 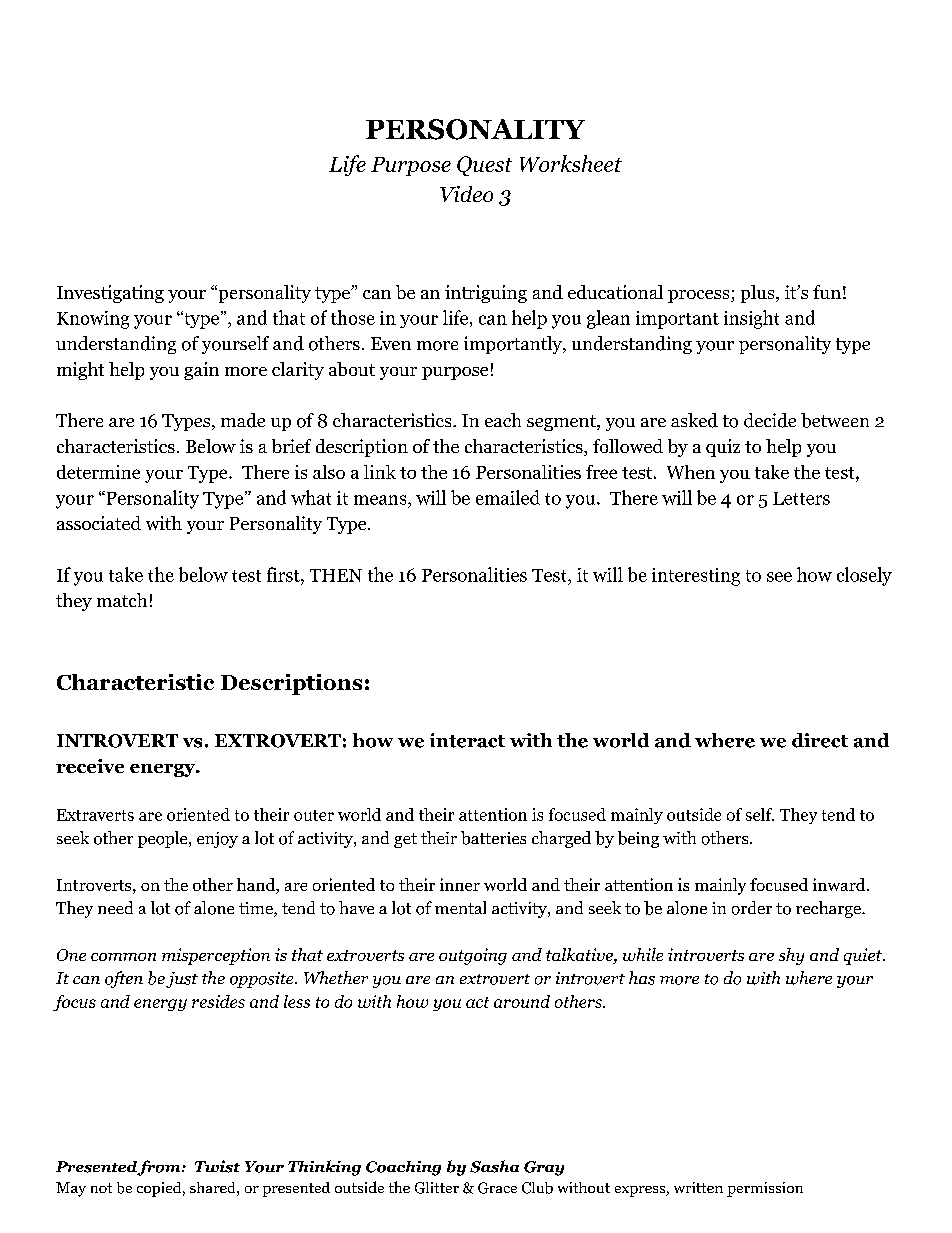 What do you see at coordinates (243, 420) in the screenshot?
I see `made` at bounding box center [243, 420].
